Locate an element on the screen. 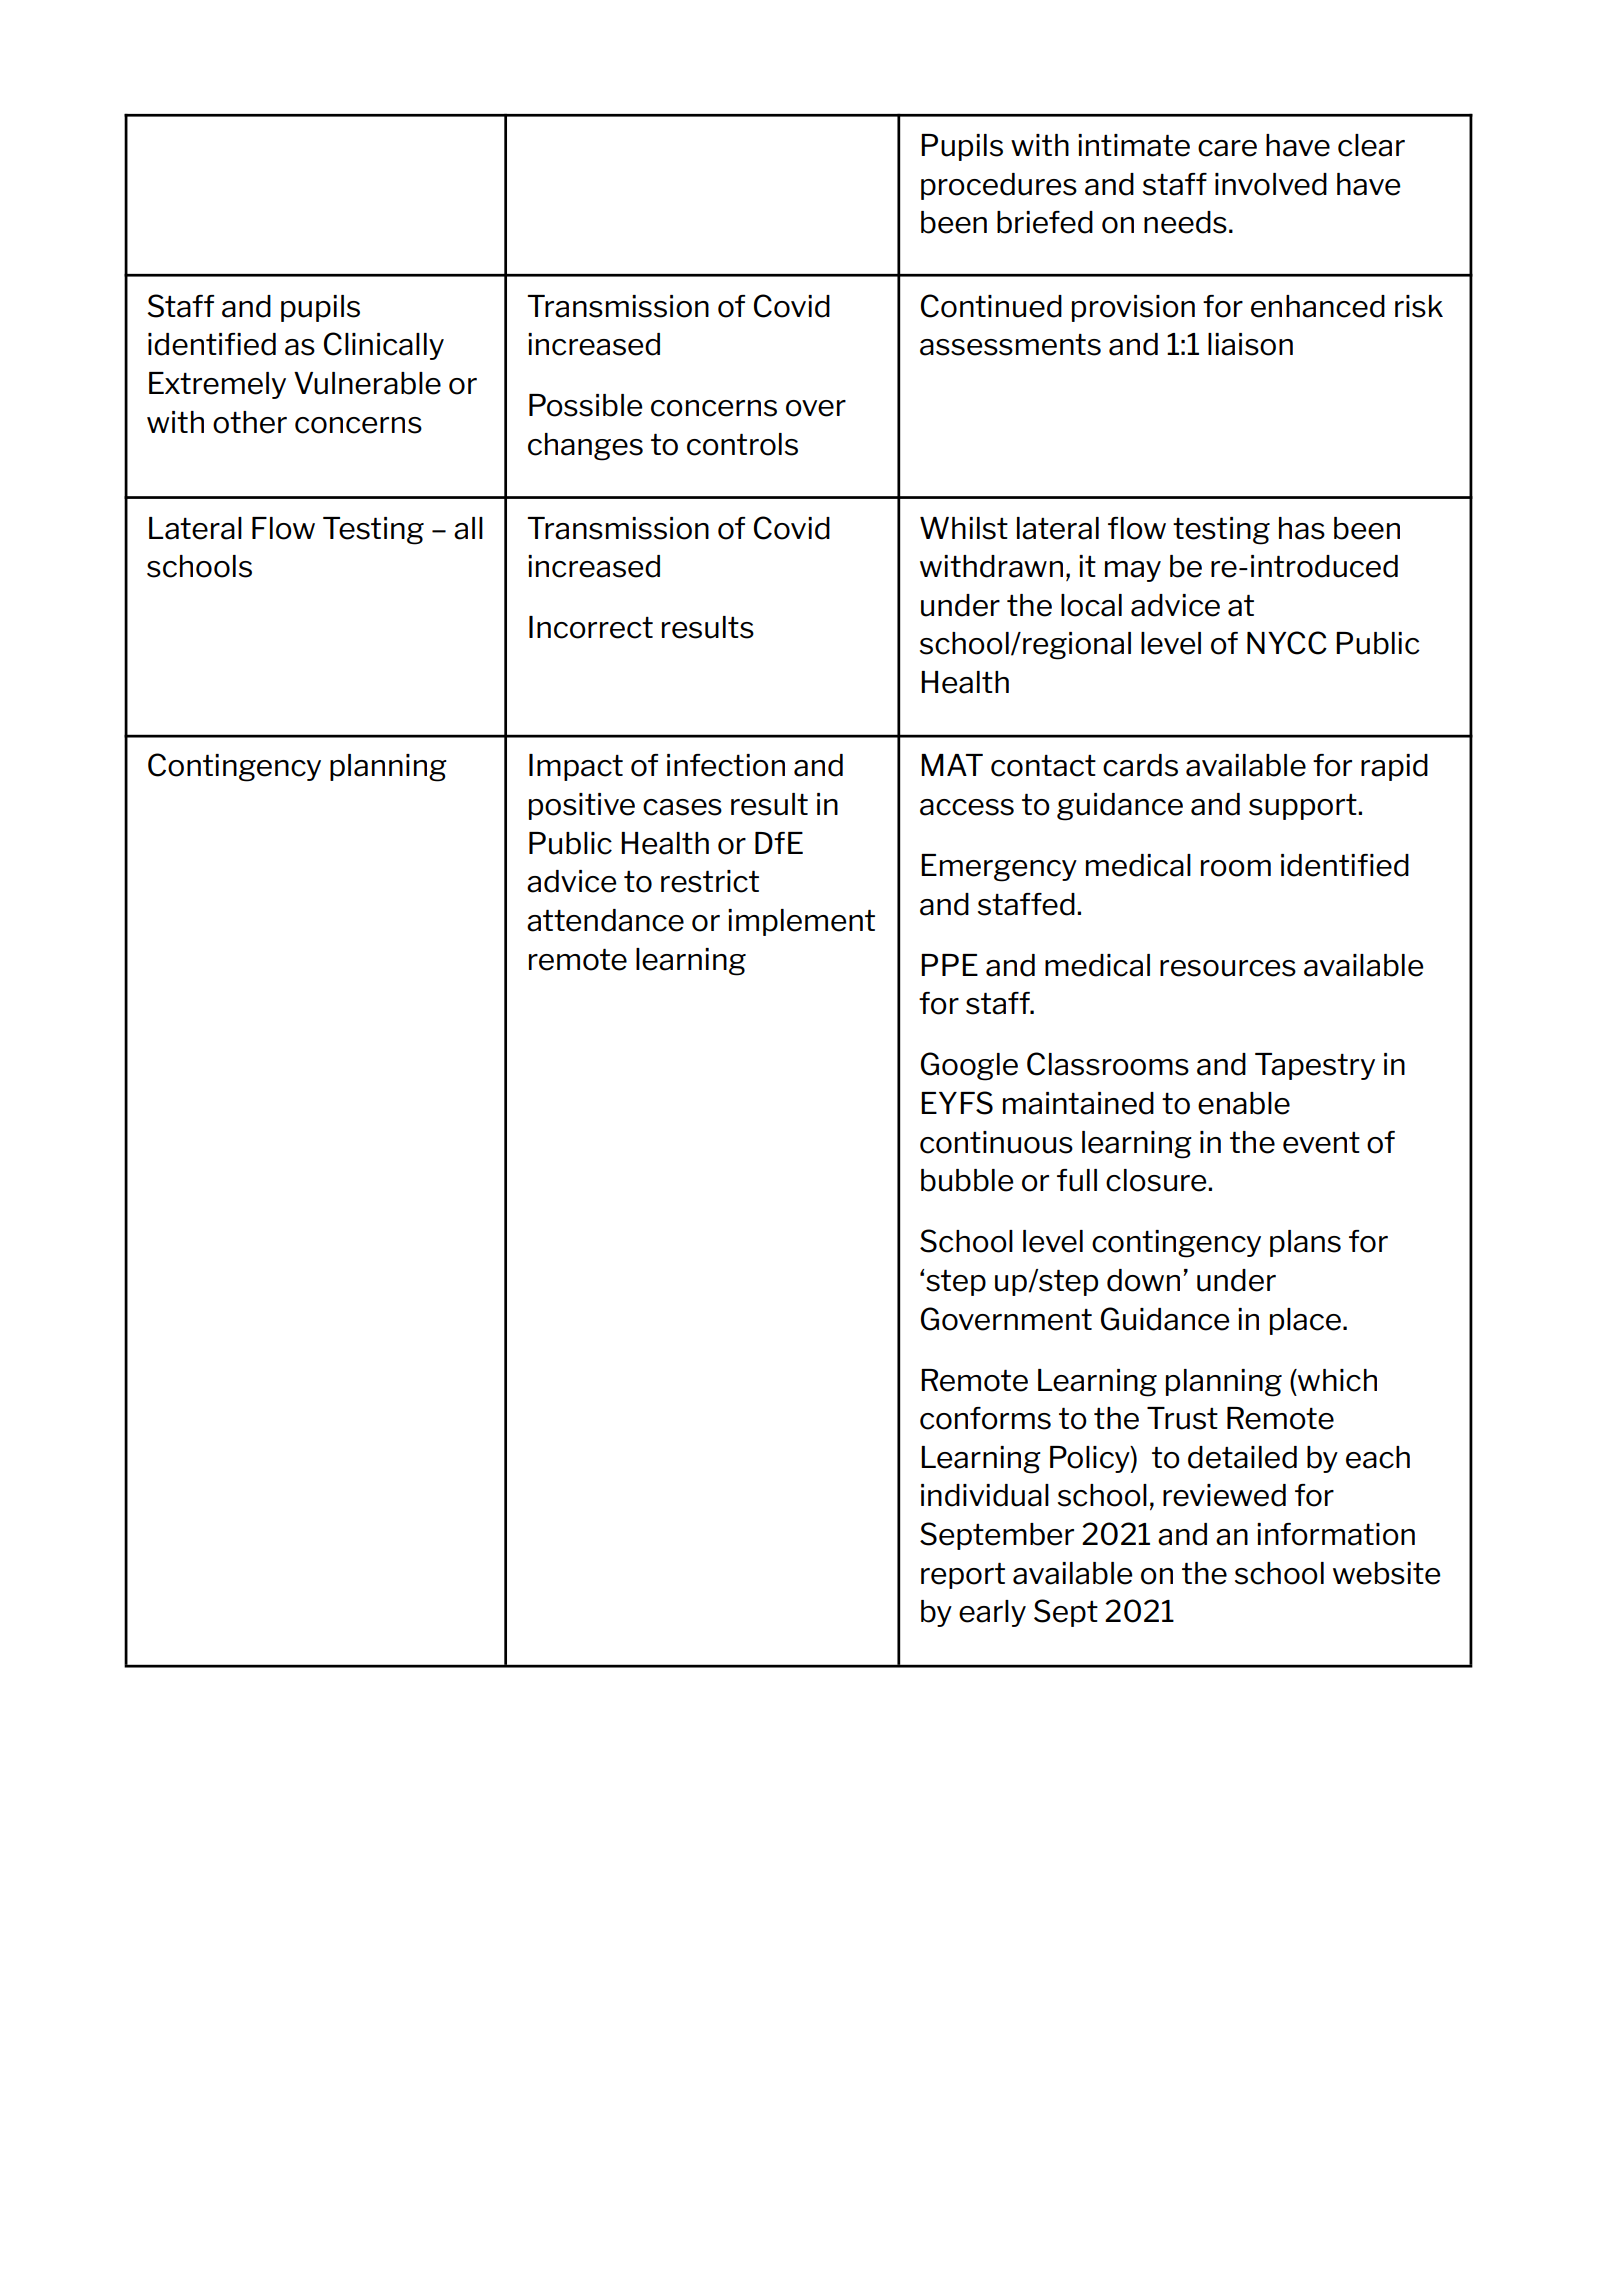 Image resolution: width=1616 pixels, height=2283 pixels. implement is located at coordinates (801, 922).
